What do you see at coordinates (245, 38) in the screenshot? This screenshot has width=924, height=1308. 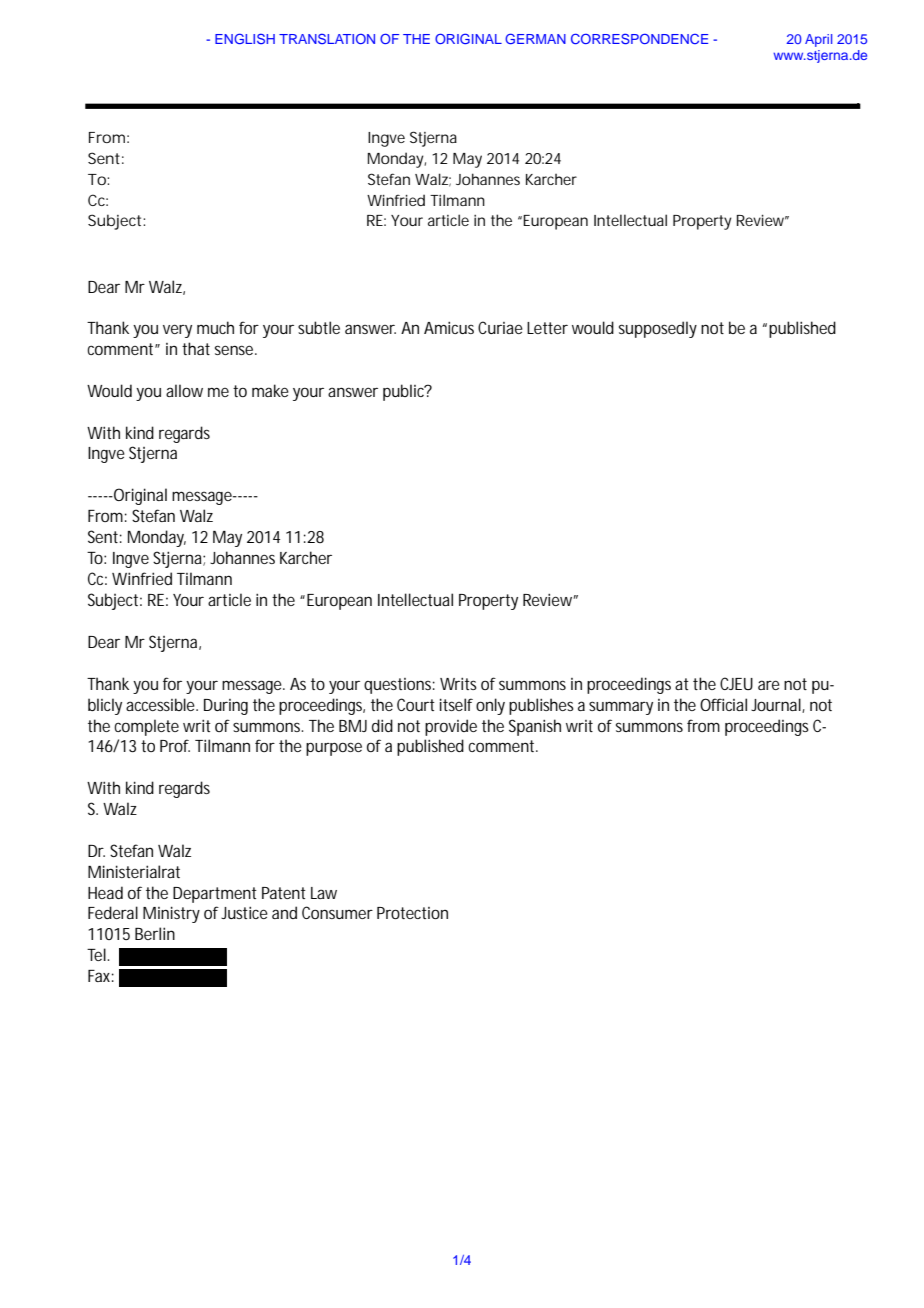 I see `ENGLISH` at bounding box center [245, 38].
